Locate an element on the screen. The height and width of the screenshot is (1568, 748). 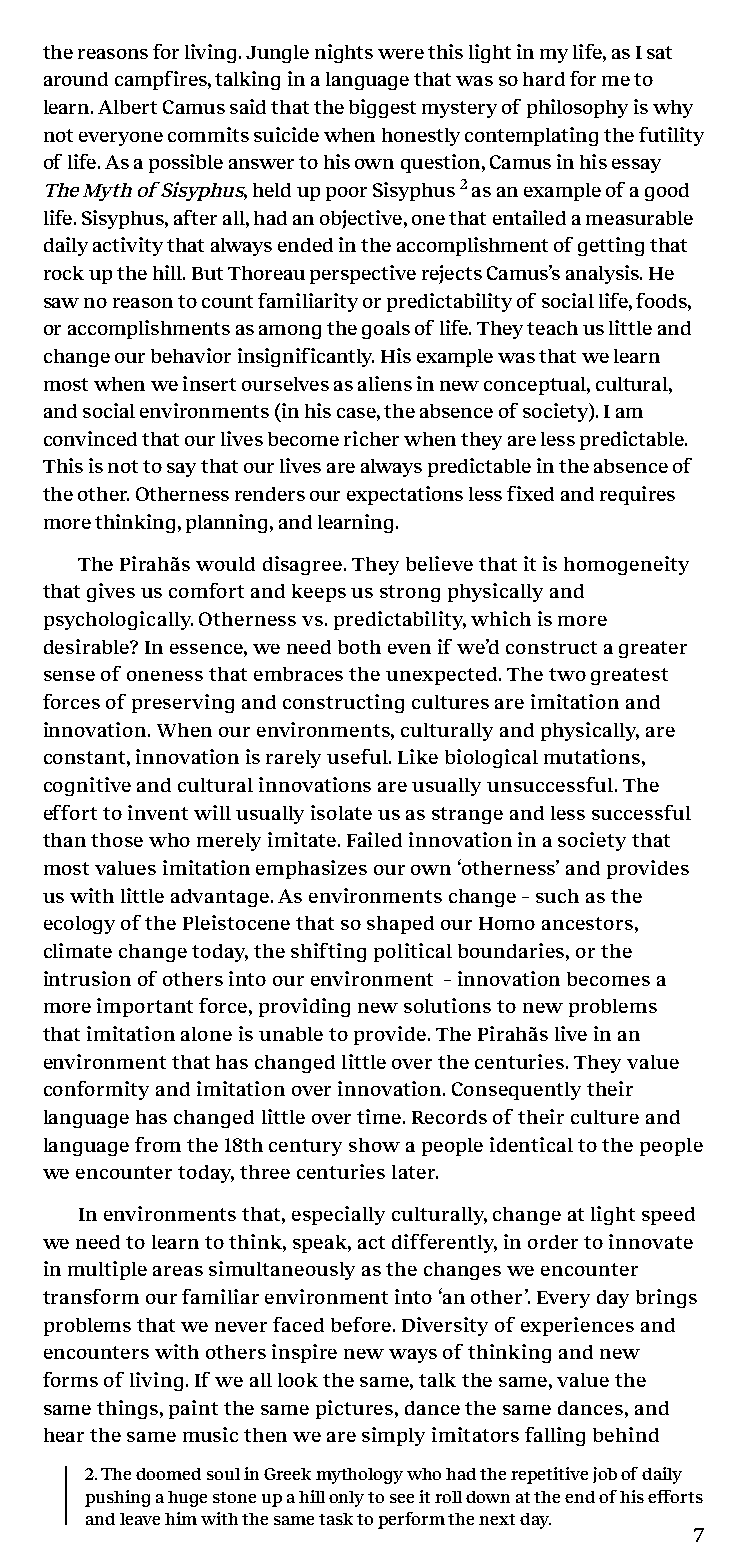
only is located at coordinates (346, 1499).
